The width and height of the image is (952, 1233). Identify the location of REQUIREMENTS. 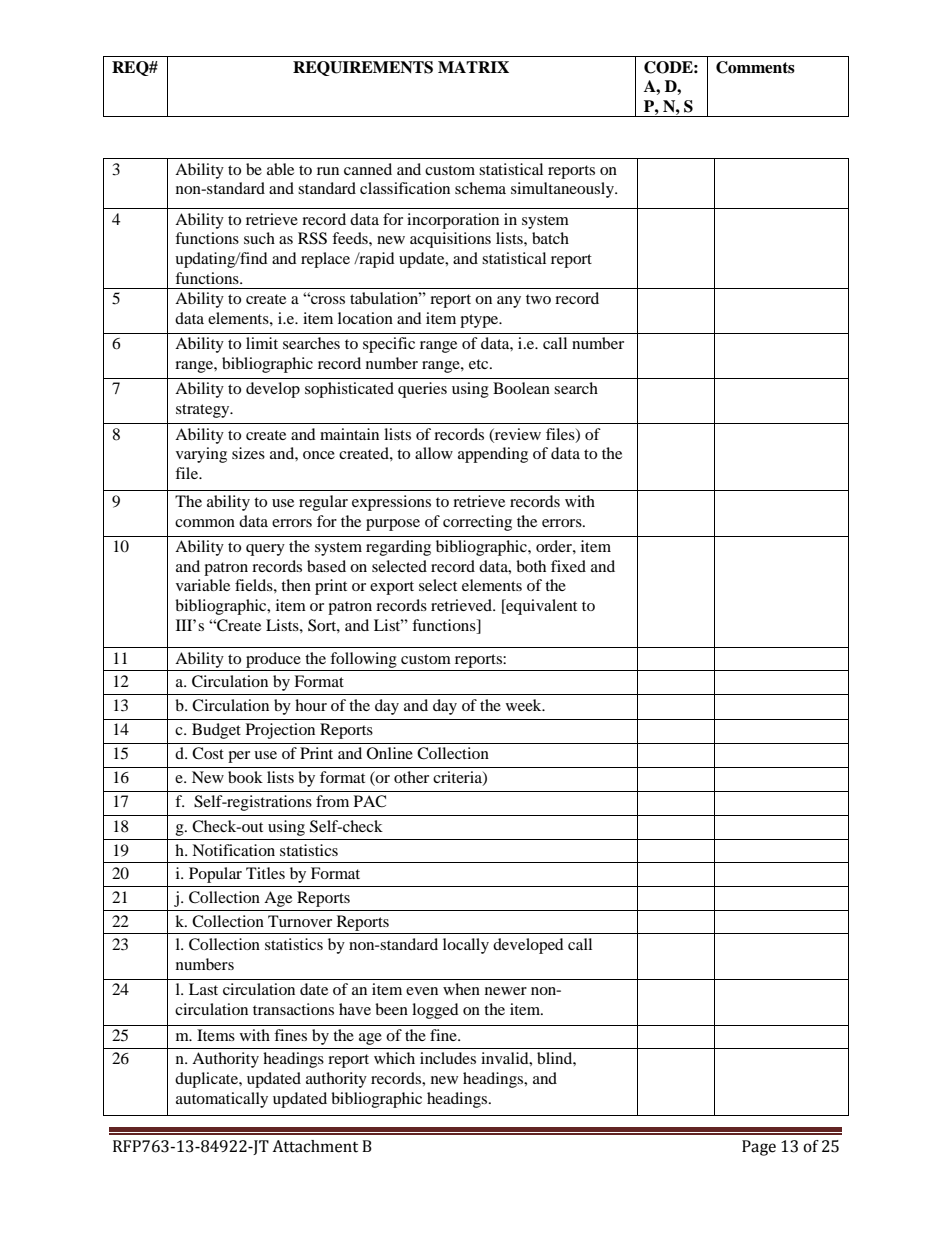
(363, 68).
